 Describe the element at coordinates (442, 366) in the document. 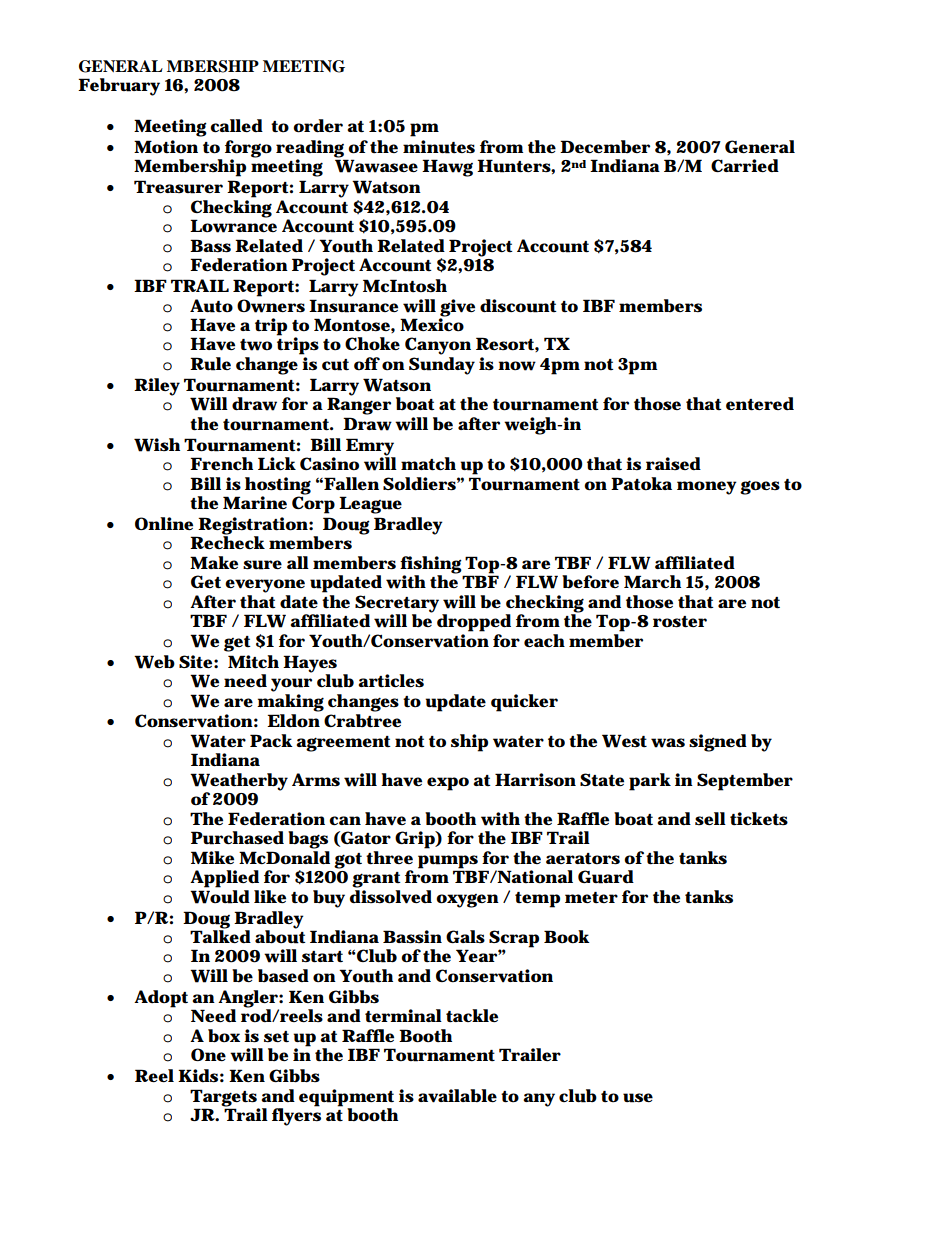

I see `Sunday` at that location.
